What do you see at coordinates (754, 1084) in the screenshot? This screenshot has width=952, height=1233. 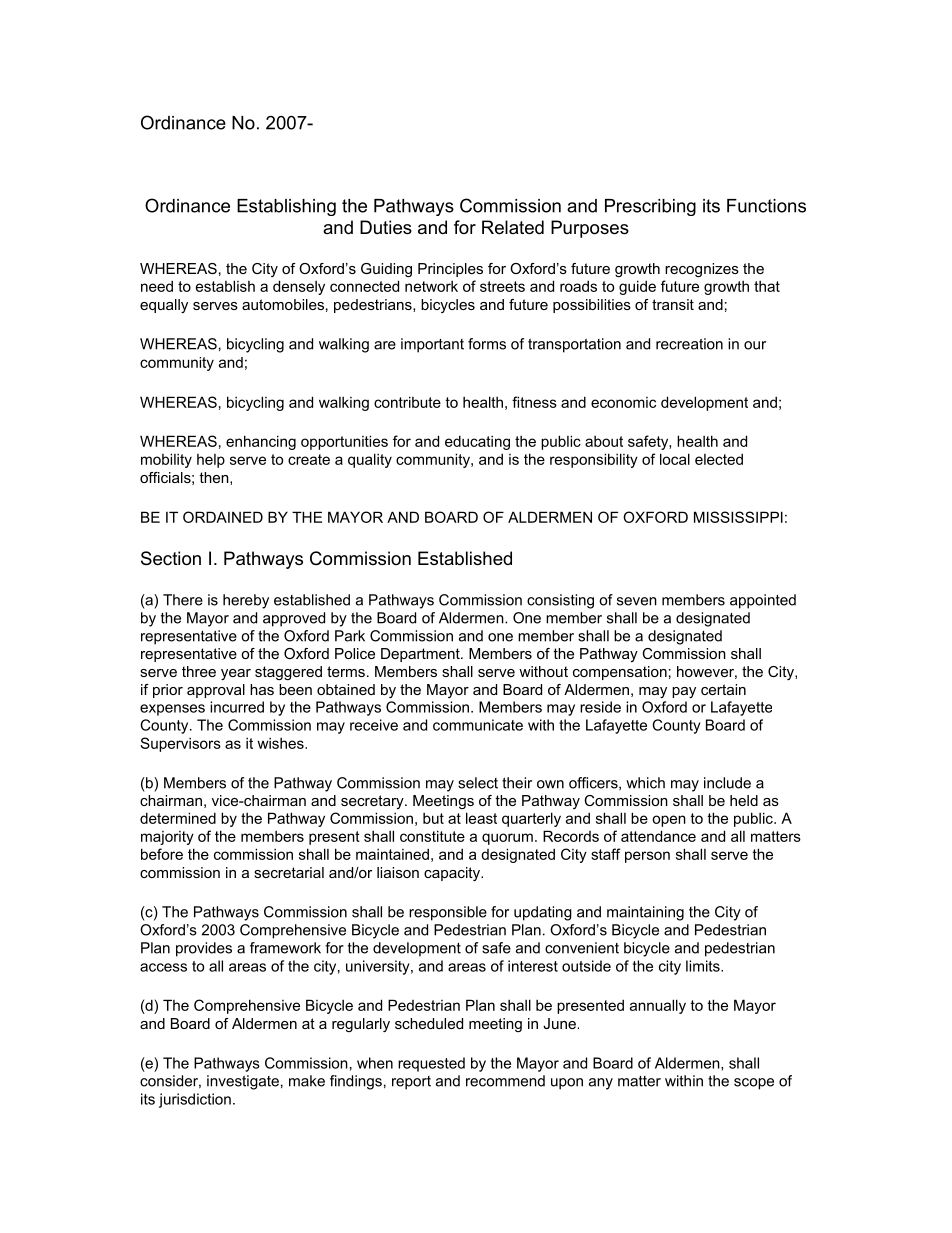 I see `scope` at bounding box center [754, 1084].
